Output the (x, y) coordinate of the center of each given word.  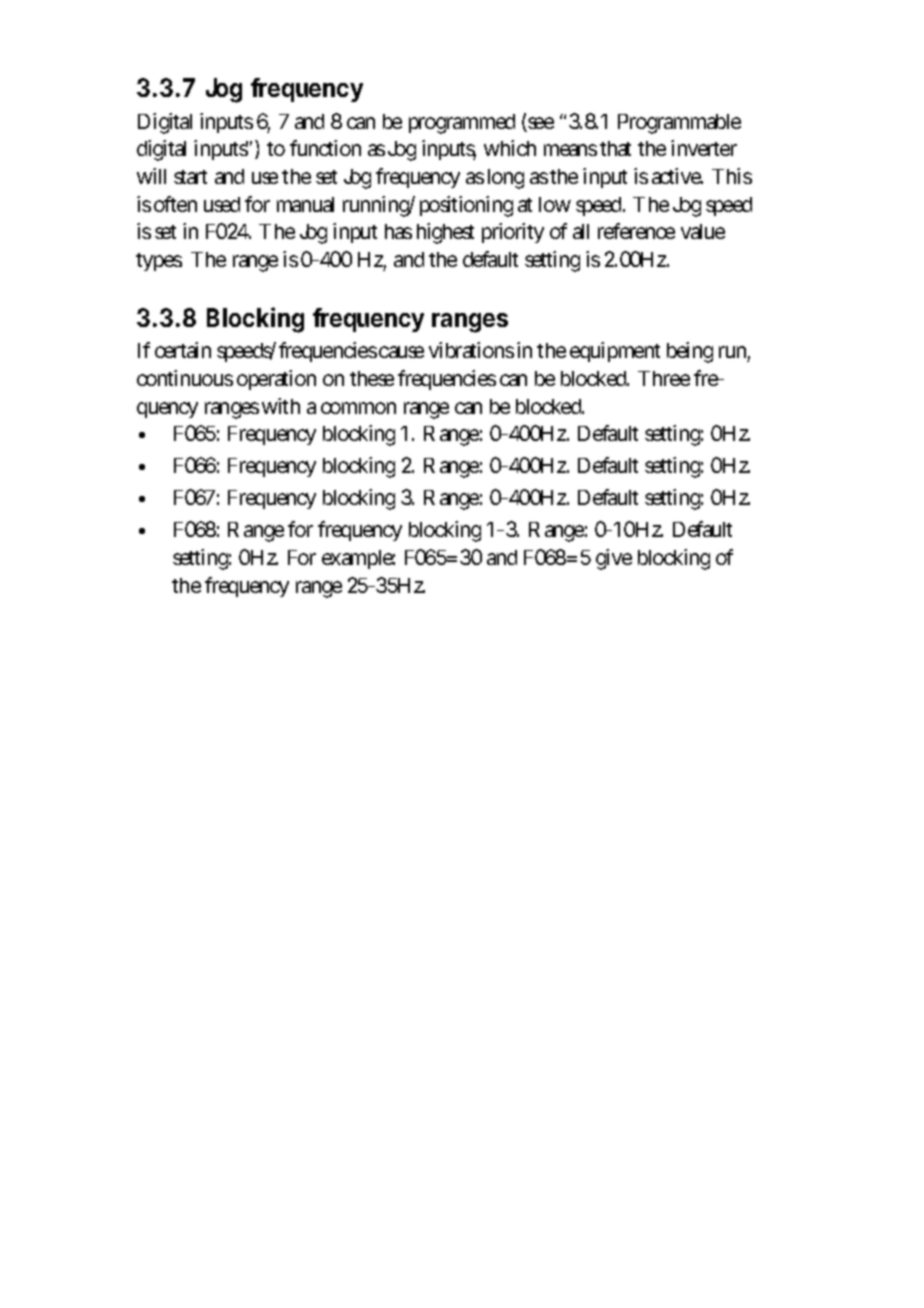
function (325, 148)
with (281, 406)
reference (636, 231)
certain (183, 350)
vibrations (471, 350)
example (358, 559)
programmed (462, 124)
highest (445, 233)
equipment (615, 352)
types (159, 262)
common (358, 408)
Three (664, 378)
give (614, 559)
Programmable (679, 124)
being (690, 352)
